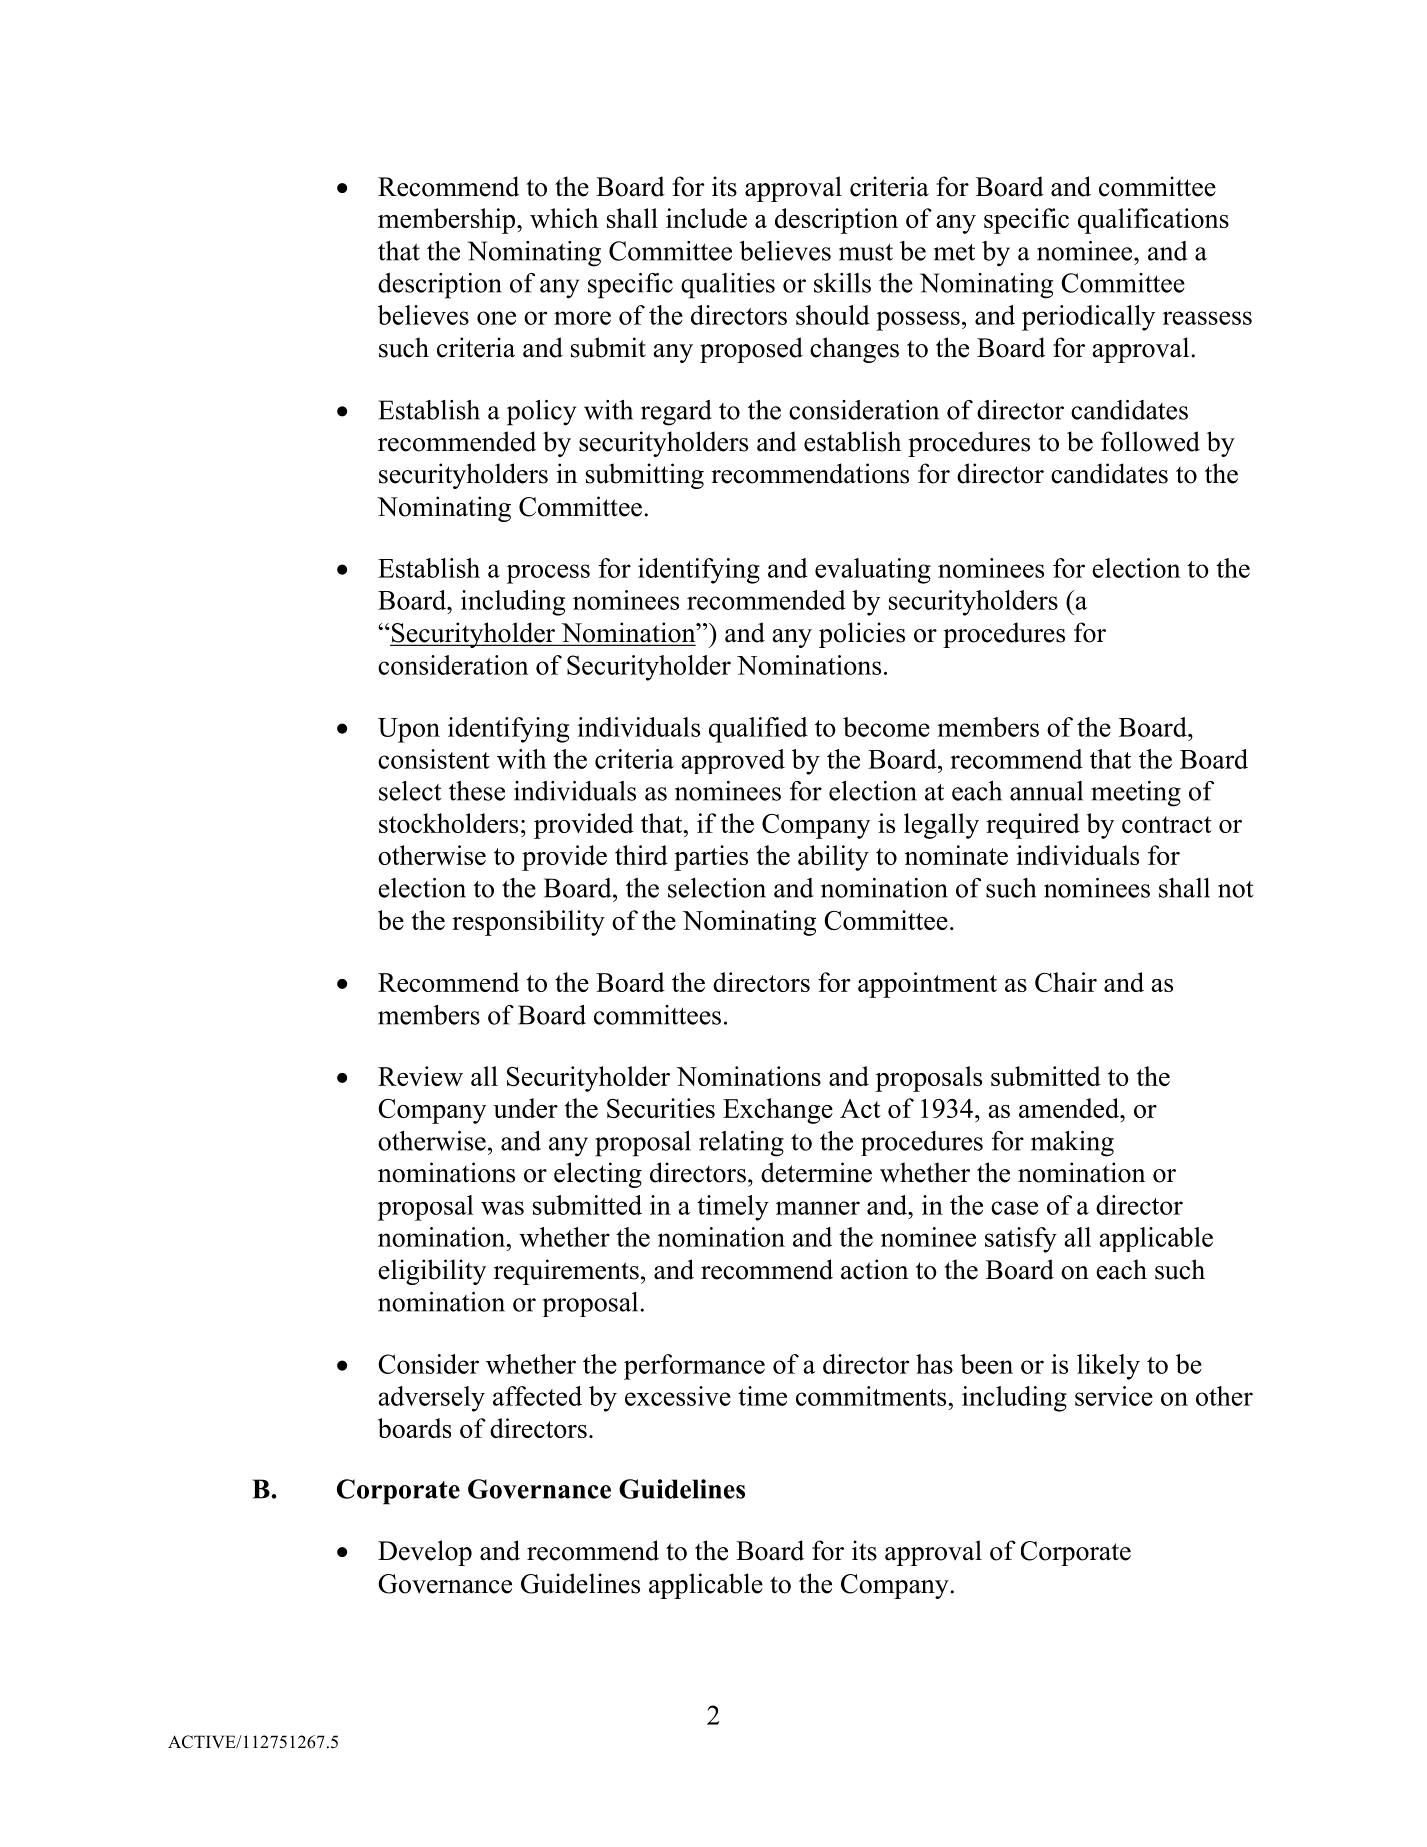 This screenshot has height=1847, width=1427. What do you see at coordinates (548, 574) in the screenshot?
I see `process` at bounding box center [548, 574].
